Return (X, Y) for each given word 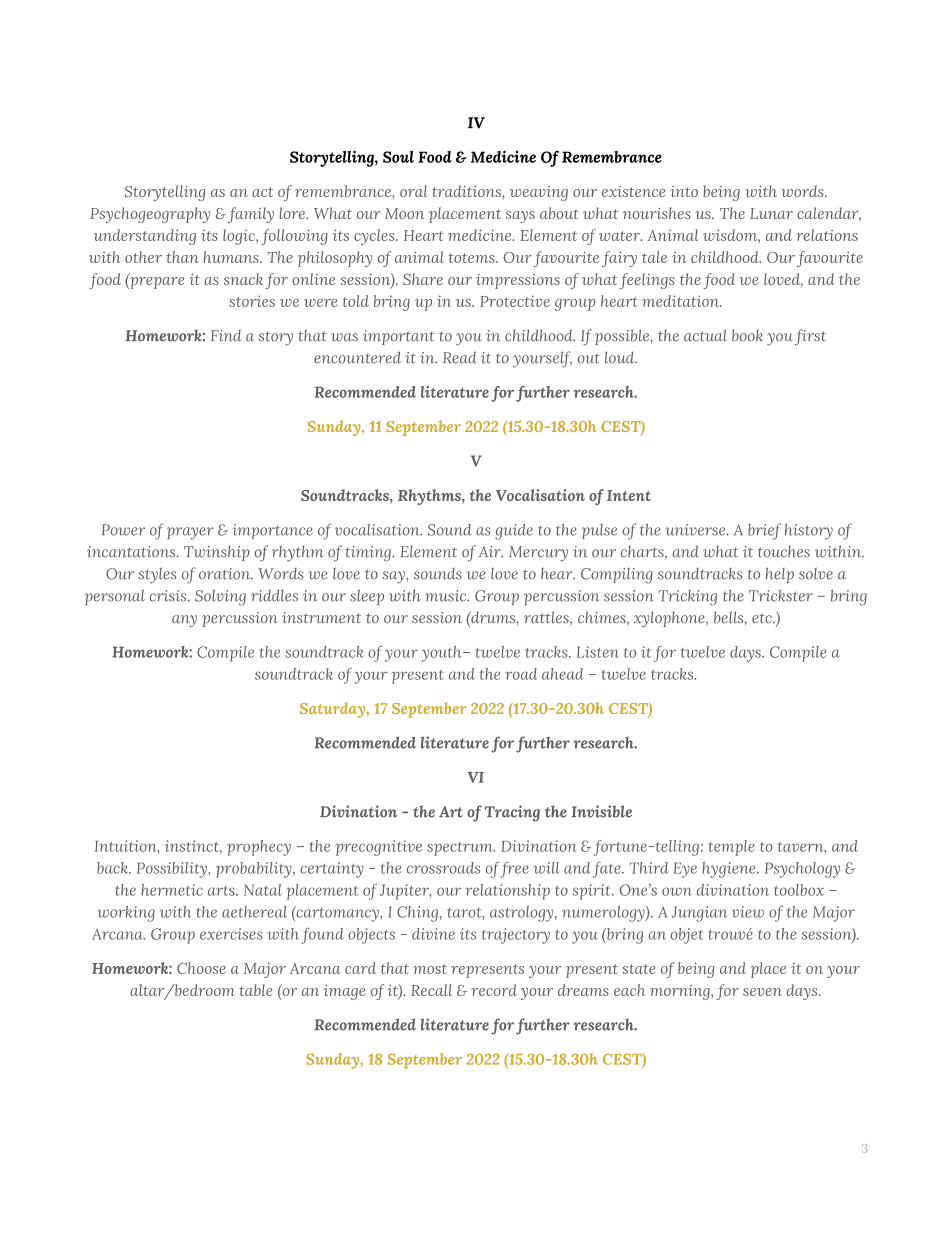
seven (762, 992)
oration (226, 574)
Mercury (538, 553)
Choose (201, 968)
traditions (467, 191)
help (780, 575)
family (251, 215)
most (430, 969)
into (684, 191)
